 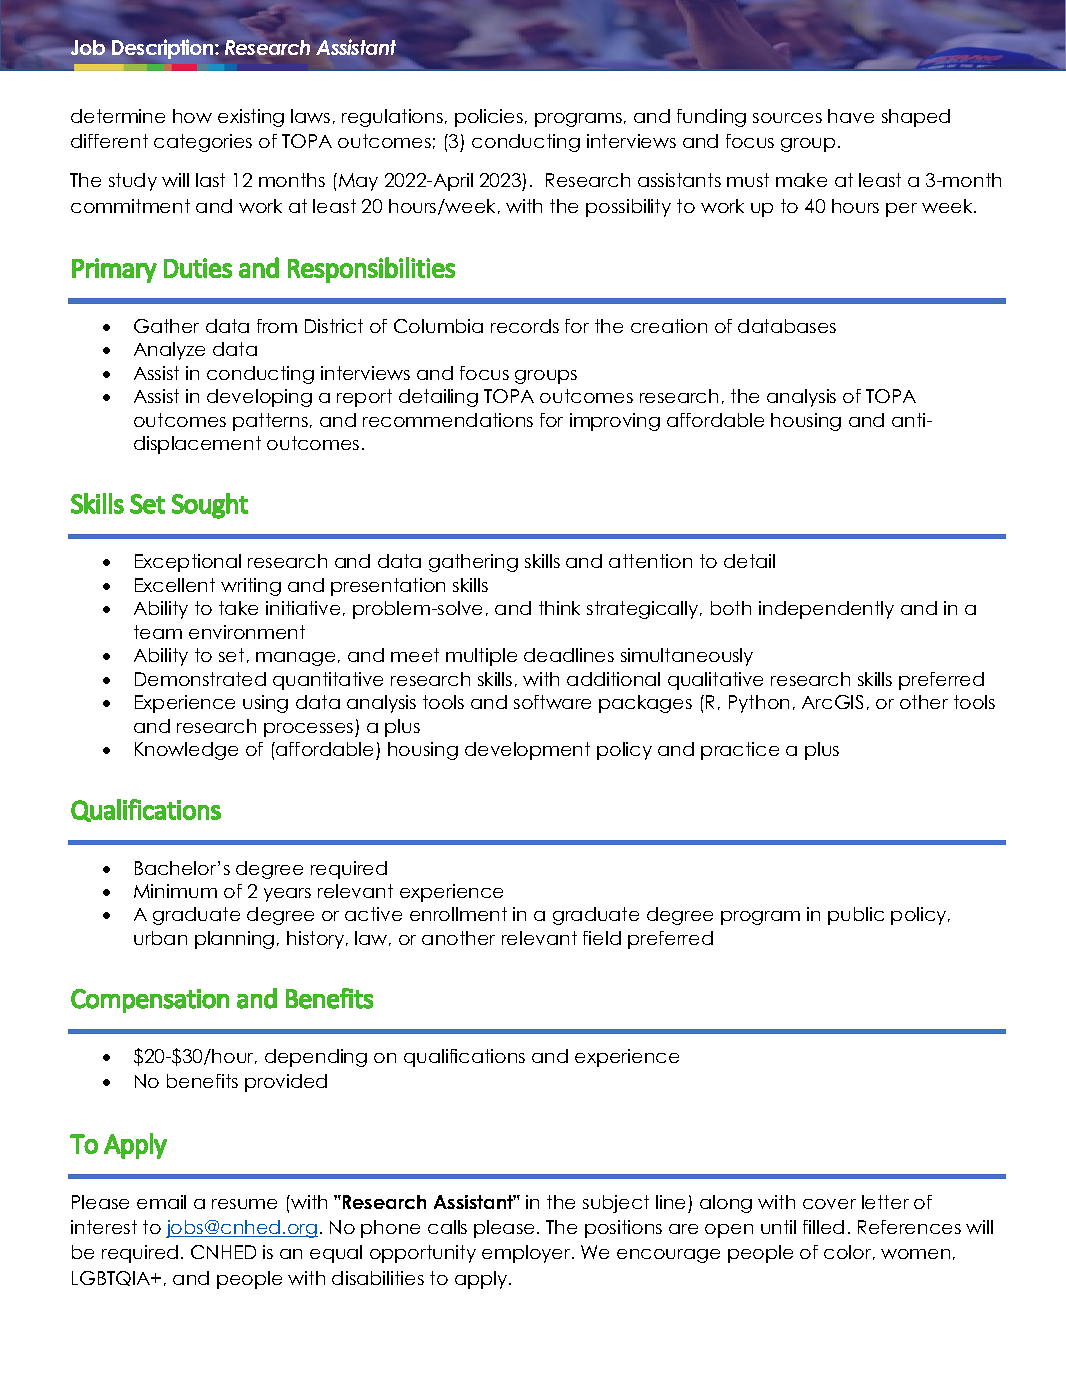 What do you see at coordinates (851, 116) in the document?
I see `have` at bounding box center [851, 116].
